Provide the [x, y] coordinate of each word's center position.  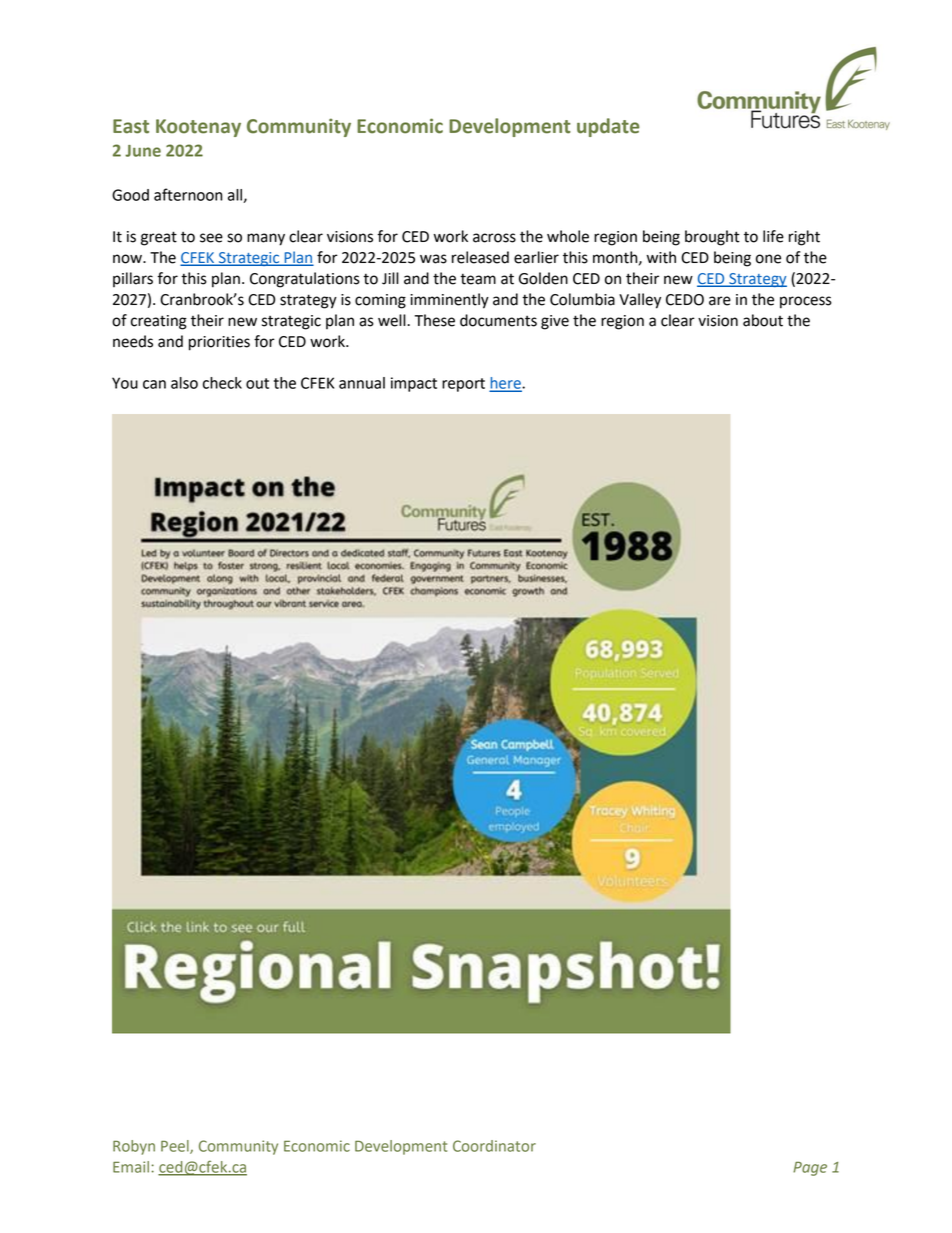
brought [712, 238]
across [494, 238]
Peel [176, 1147]
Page [810, 1169]
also [184, 383]
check [222, 383]
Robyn [134, 1147]
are [720, 301]
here [506, 384]
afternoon [188, 194]
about [763, 320]
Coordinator [494, 1146]
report [463, 385]
